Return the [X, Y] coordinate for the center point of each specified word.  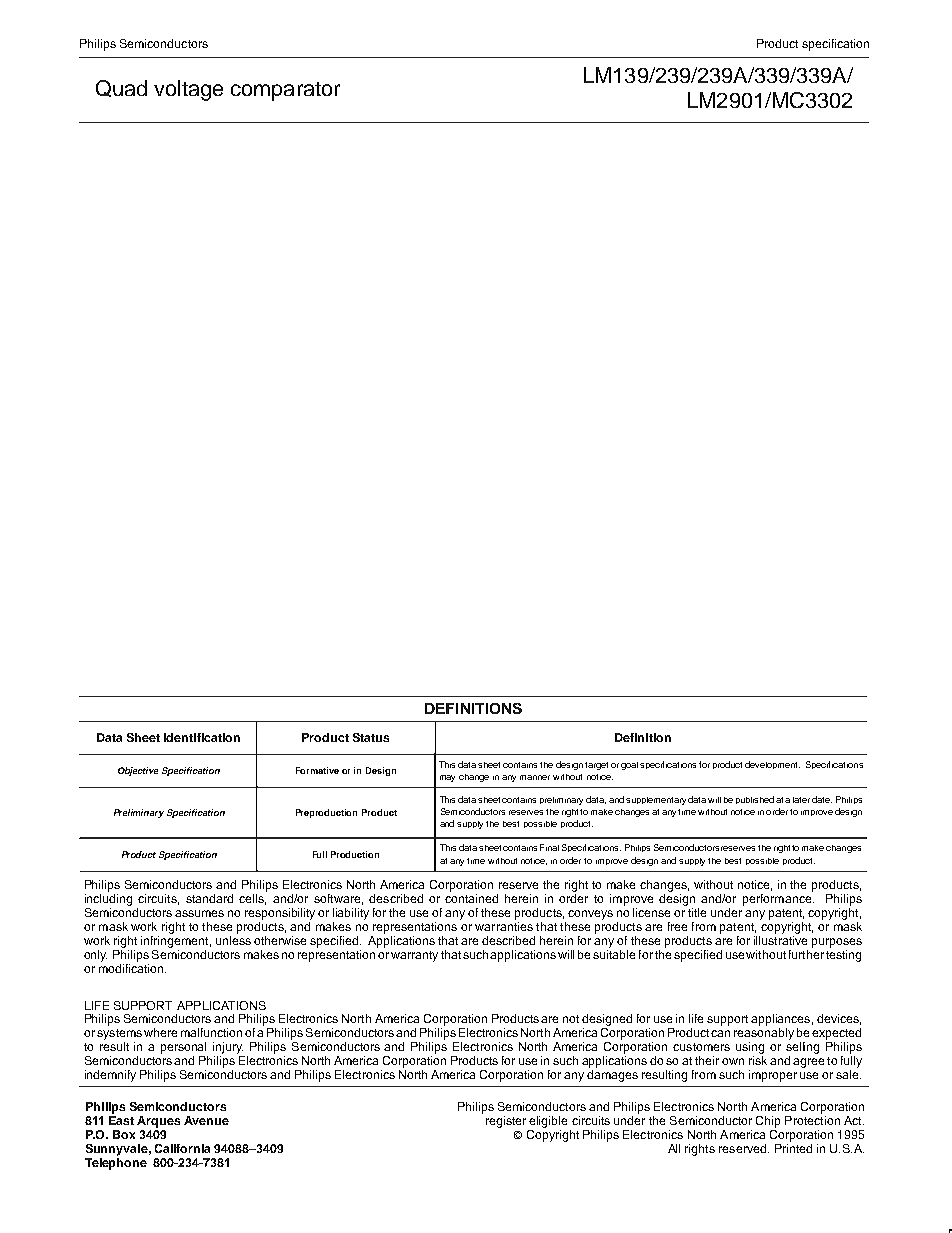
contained [471, 898]
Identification [202, 737]
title [697, 912]
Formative [317, 770]
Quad [121, 88]
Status [371, 737]
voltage [188, 90]
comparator [285, 91]
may [447, 778]
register [506, 1122]
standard [209, 898]
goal [629, 766]
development [772, 765]
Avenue [206, 1120]
